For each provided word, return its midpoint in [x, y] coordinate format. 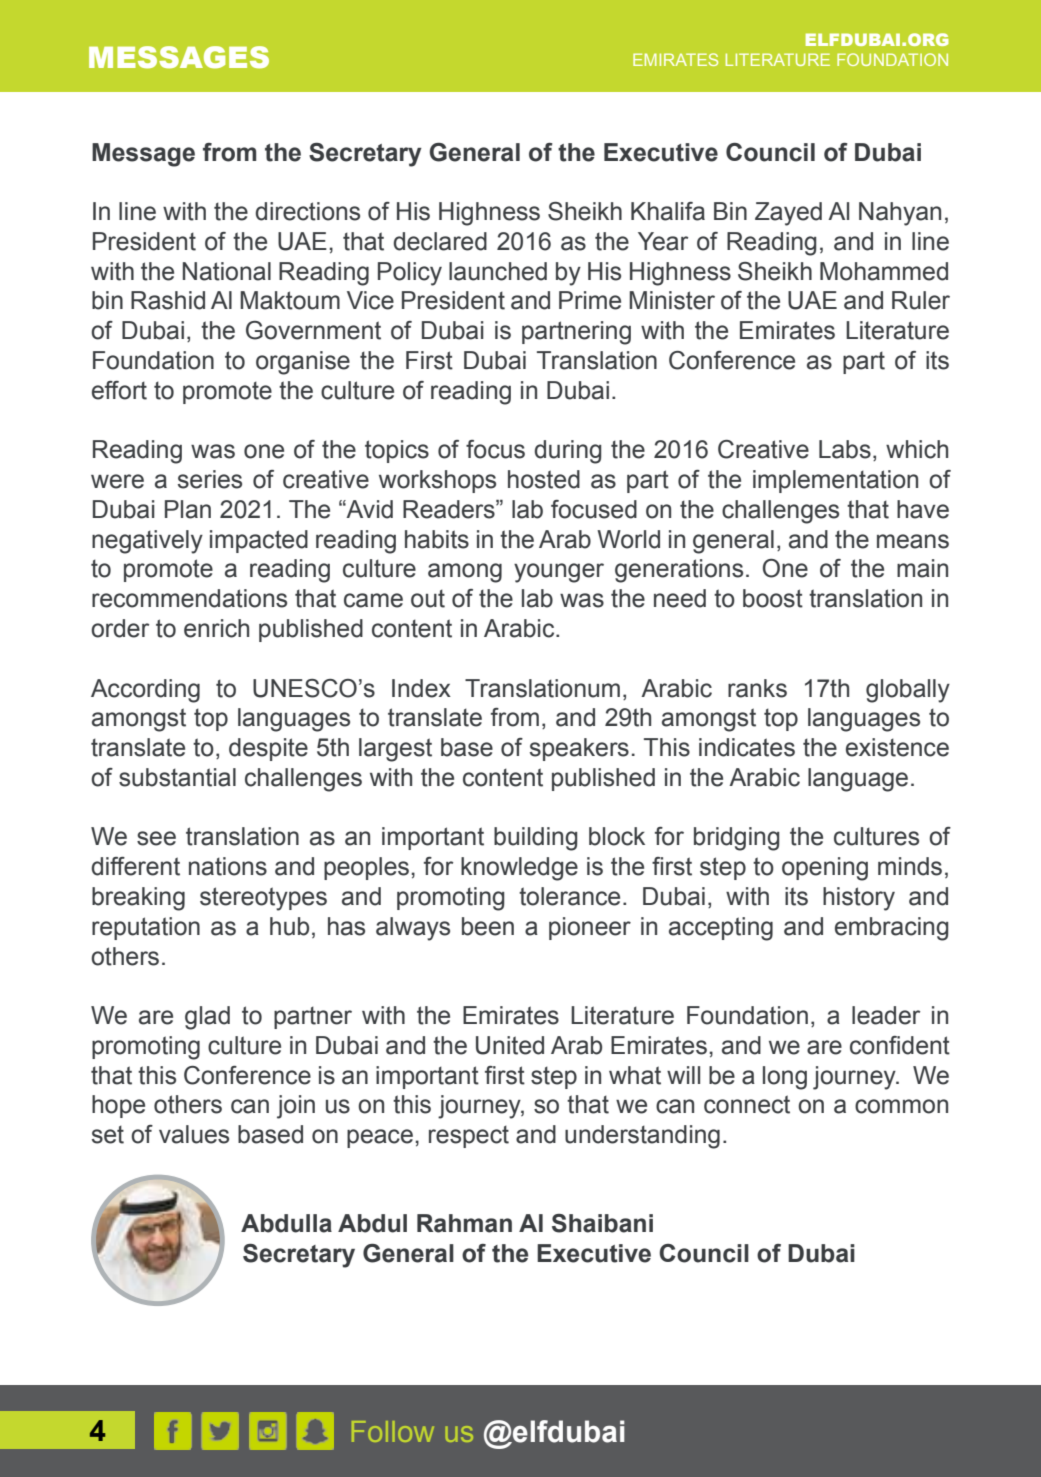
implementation [835, 481]
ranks [757, 688]
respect [469, 1136]
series [210, 479]
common [901, 1106]
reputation [146, 928]
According [145, 691]
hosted [544, 479]
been [488, 926]
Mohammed [884, 271]
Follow [393, 1431]
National [227, 271]
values [194, 1134]
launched [498, 271]
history [859, 899]
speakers [579, 749]
